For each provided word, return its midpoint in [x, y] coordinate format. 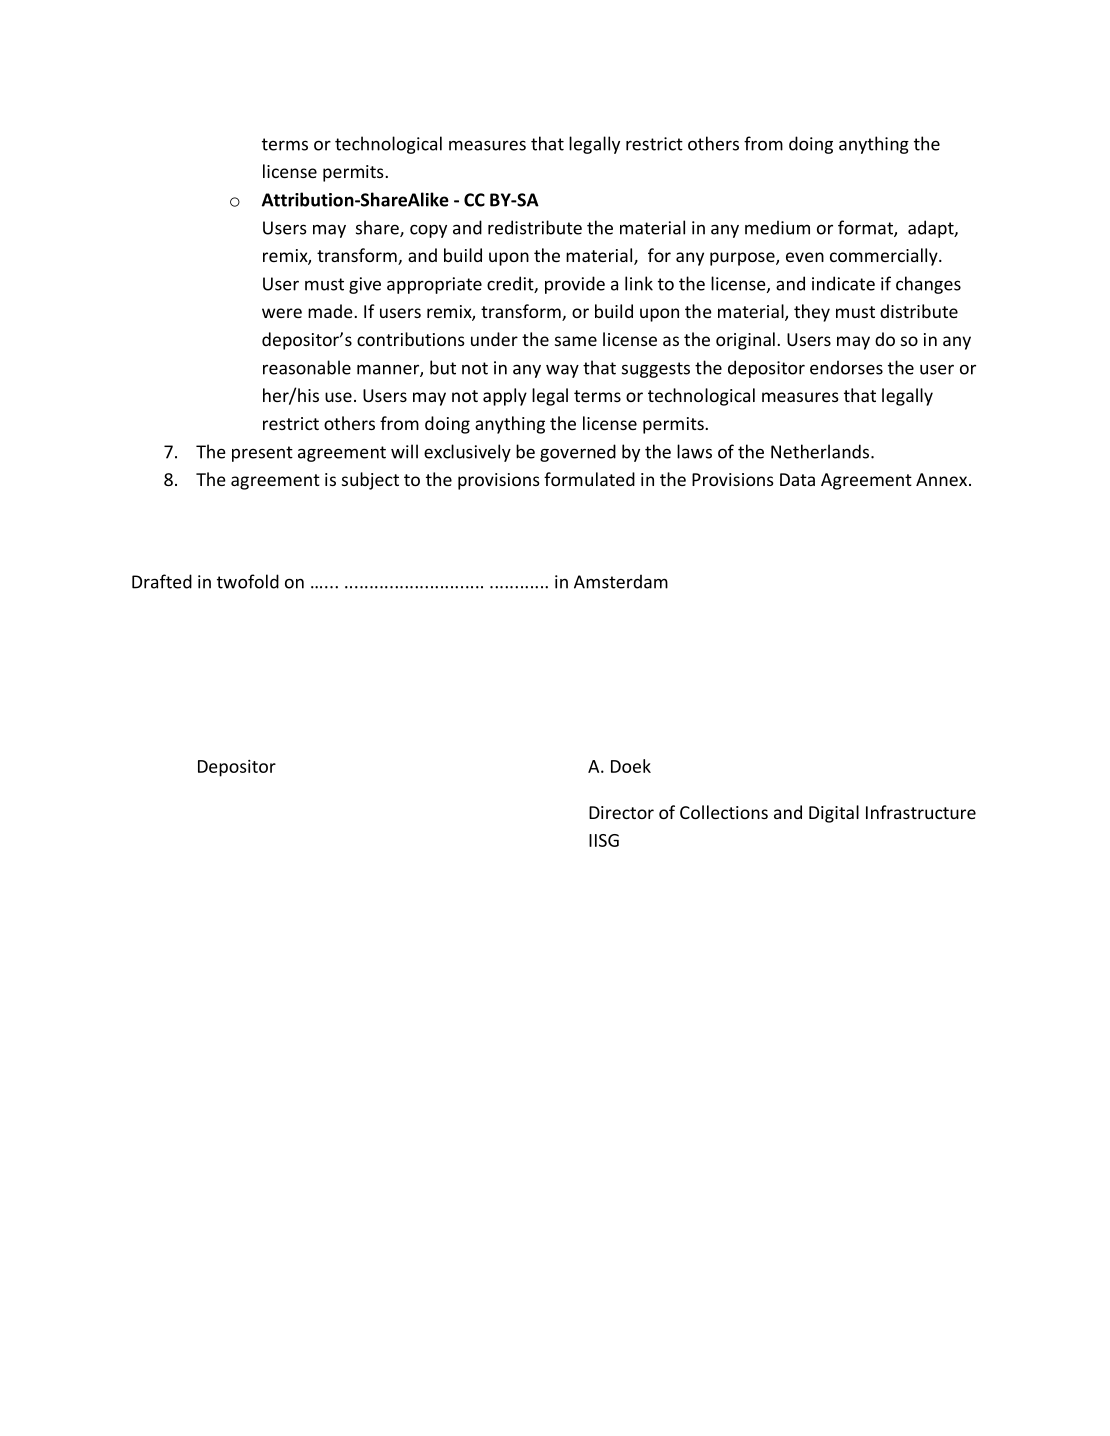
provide [575, 285]
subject [370, 481]
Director [621, 812]
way [562, 371]
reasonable [307, 367]
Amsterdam [621, 581]
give [365, 285]
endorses [846, 367]
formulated [589, 479]
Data [797, 479]
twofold [248, 581]
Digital [834, 814]
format [866, 228]
